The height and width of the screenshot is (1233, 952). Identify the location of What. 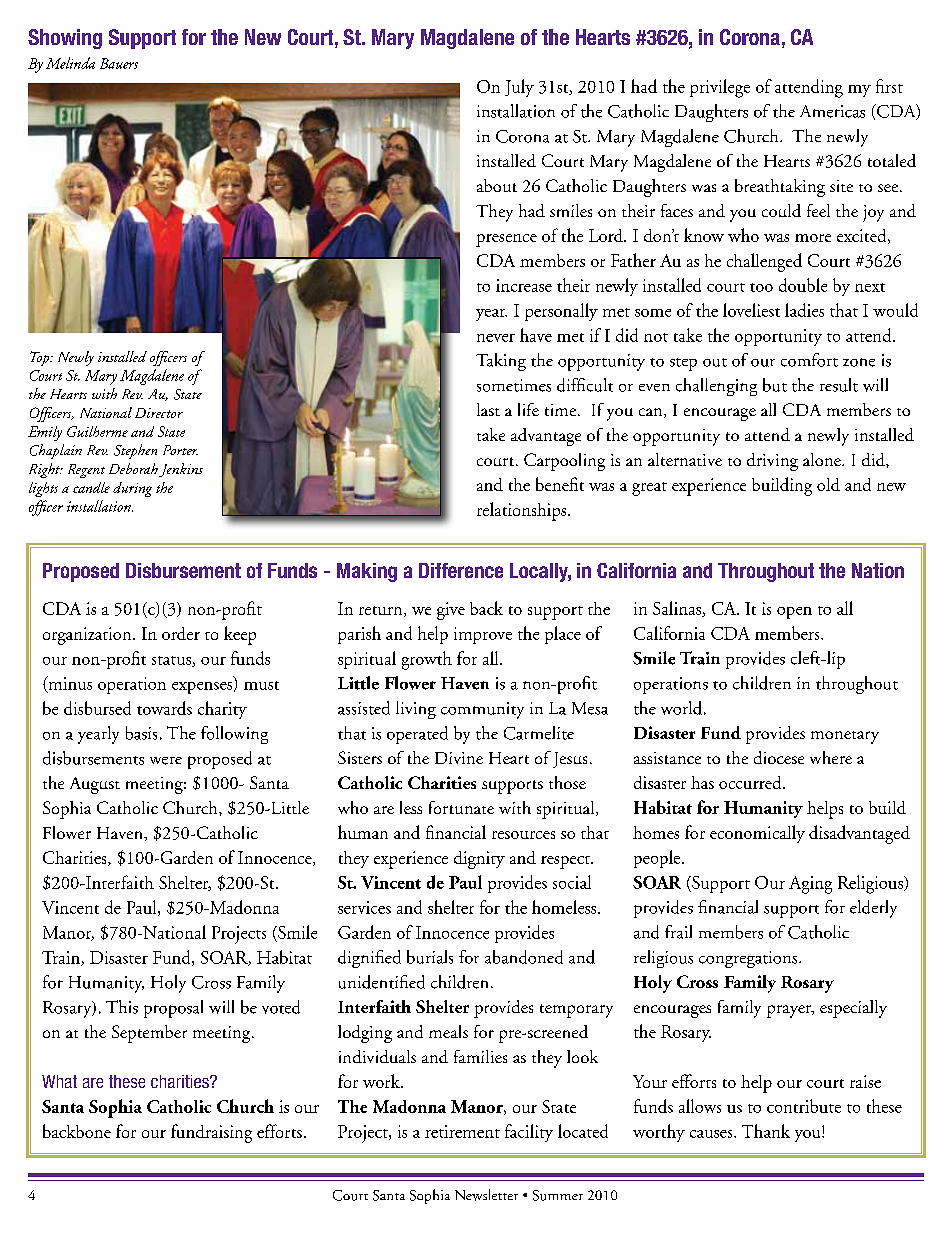
(59, 1081).
